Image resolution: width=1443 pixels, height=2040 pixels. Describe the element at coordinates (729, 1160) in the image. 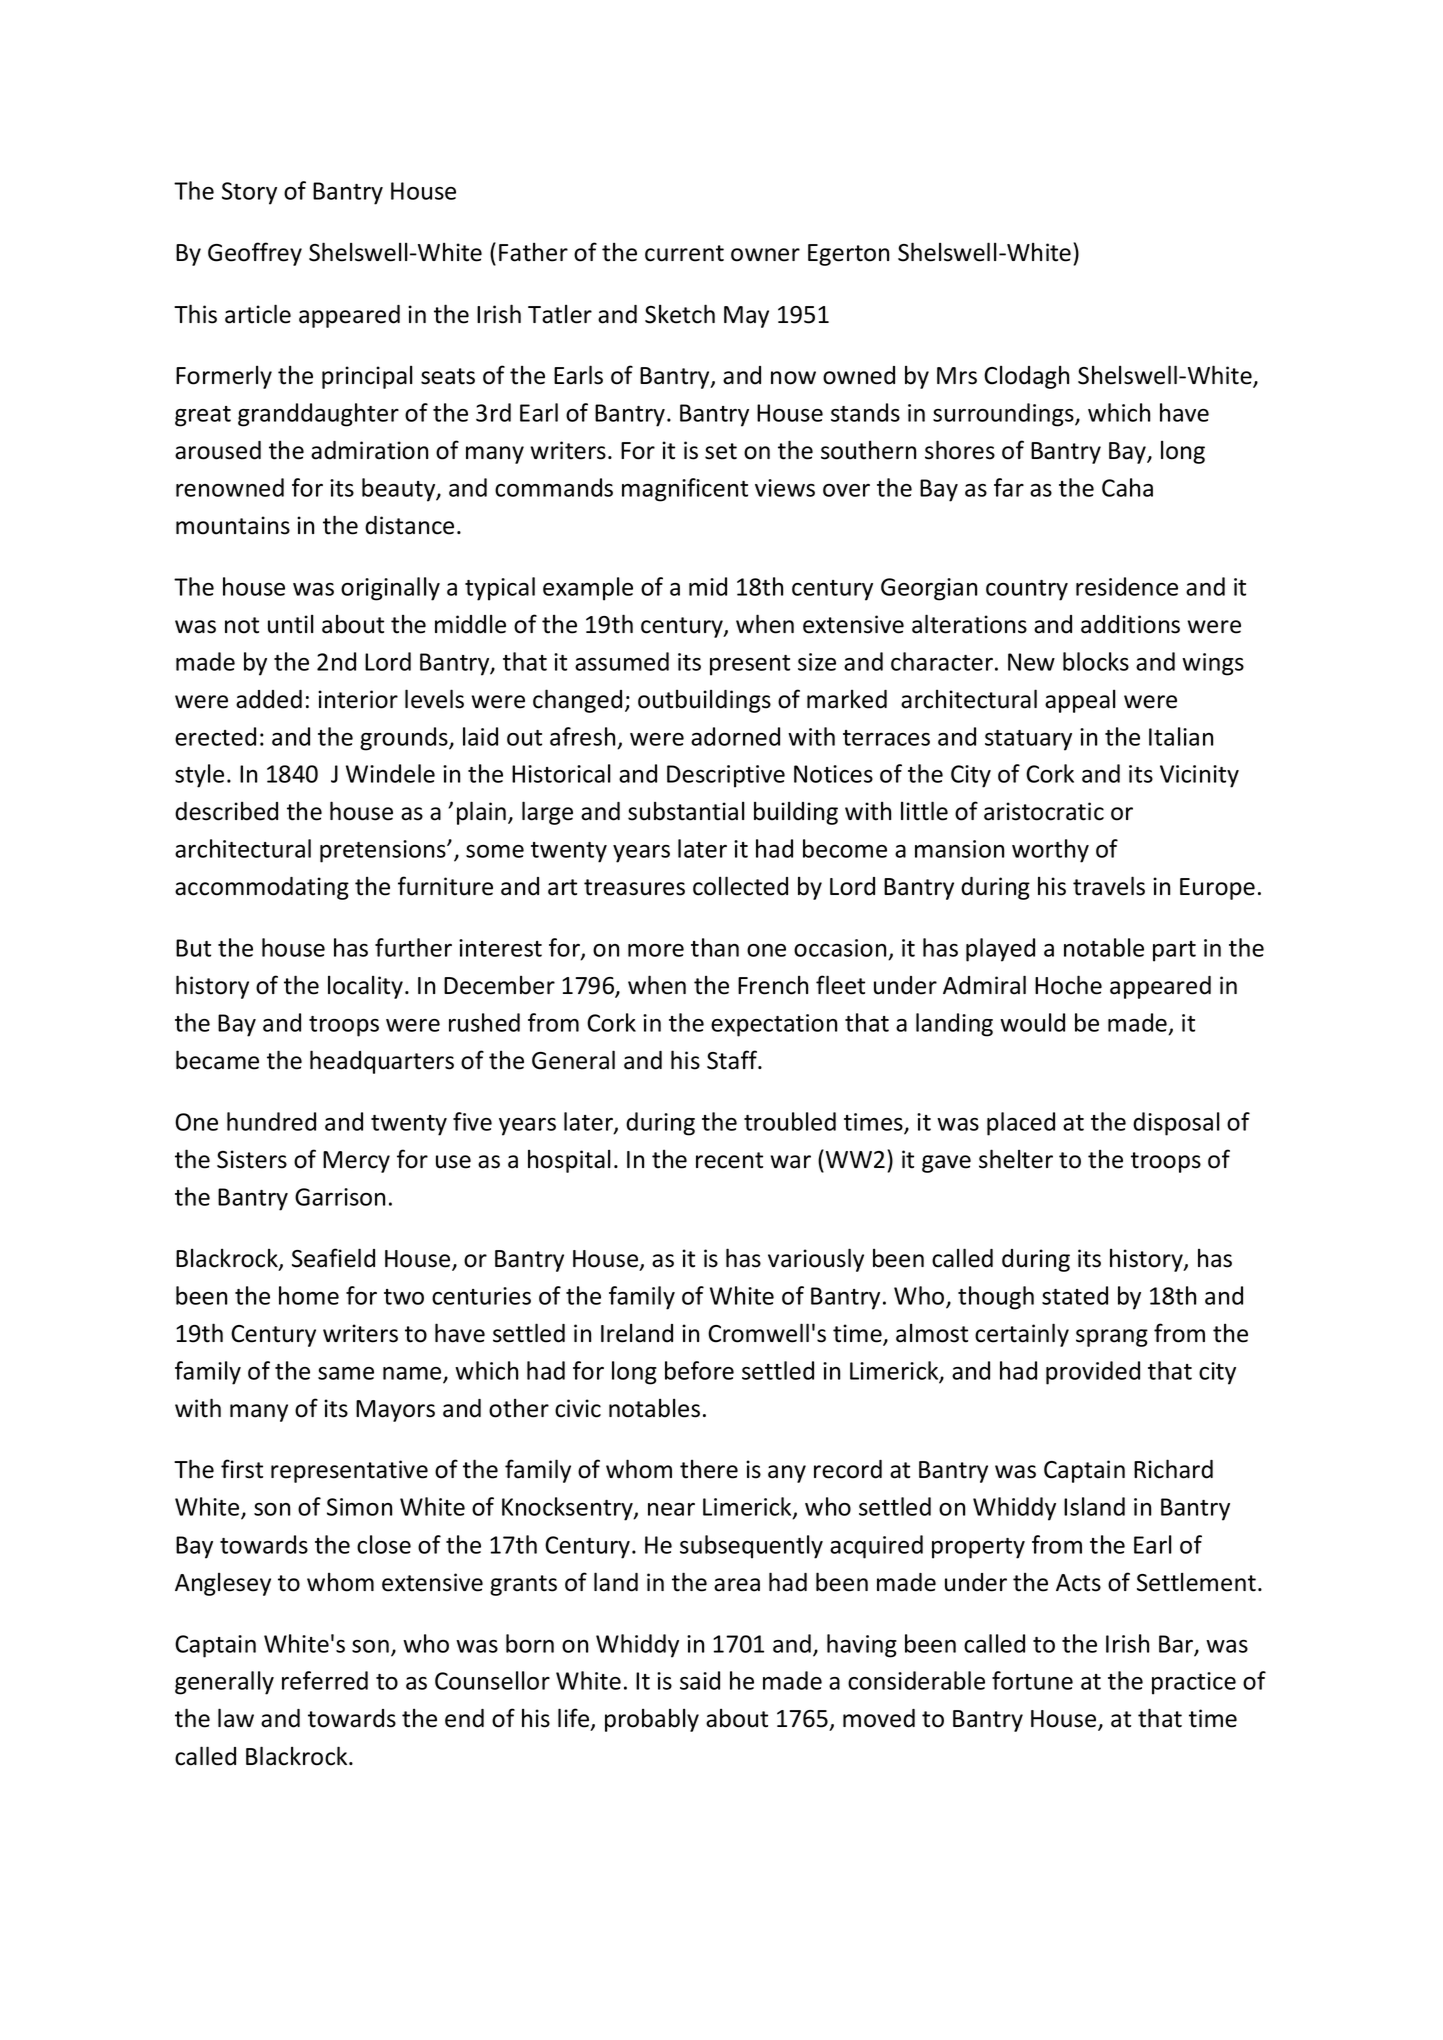

I see `recent` at that location.
